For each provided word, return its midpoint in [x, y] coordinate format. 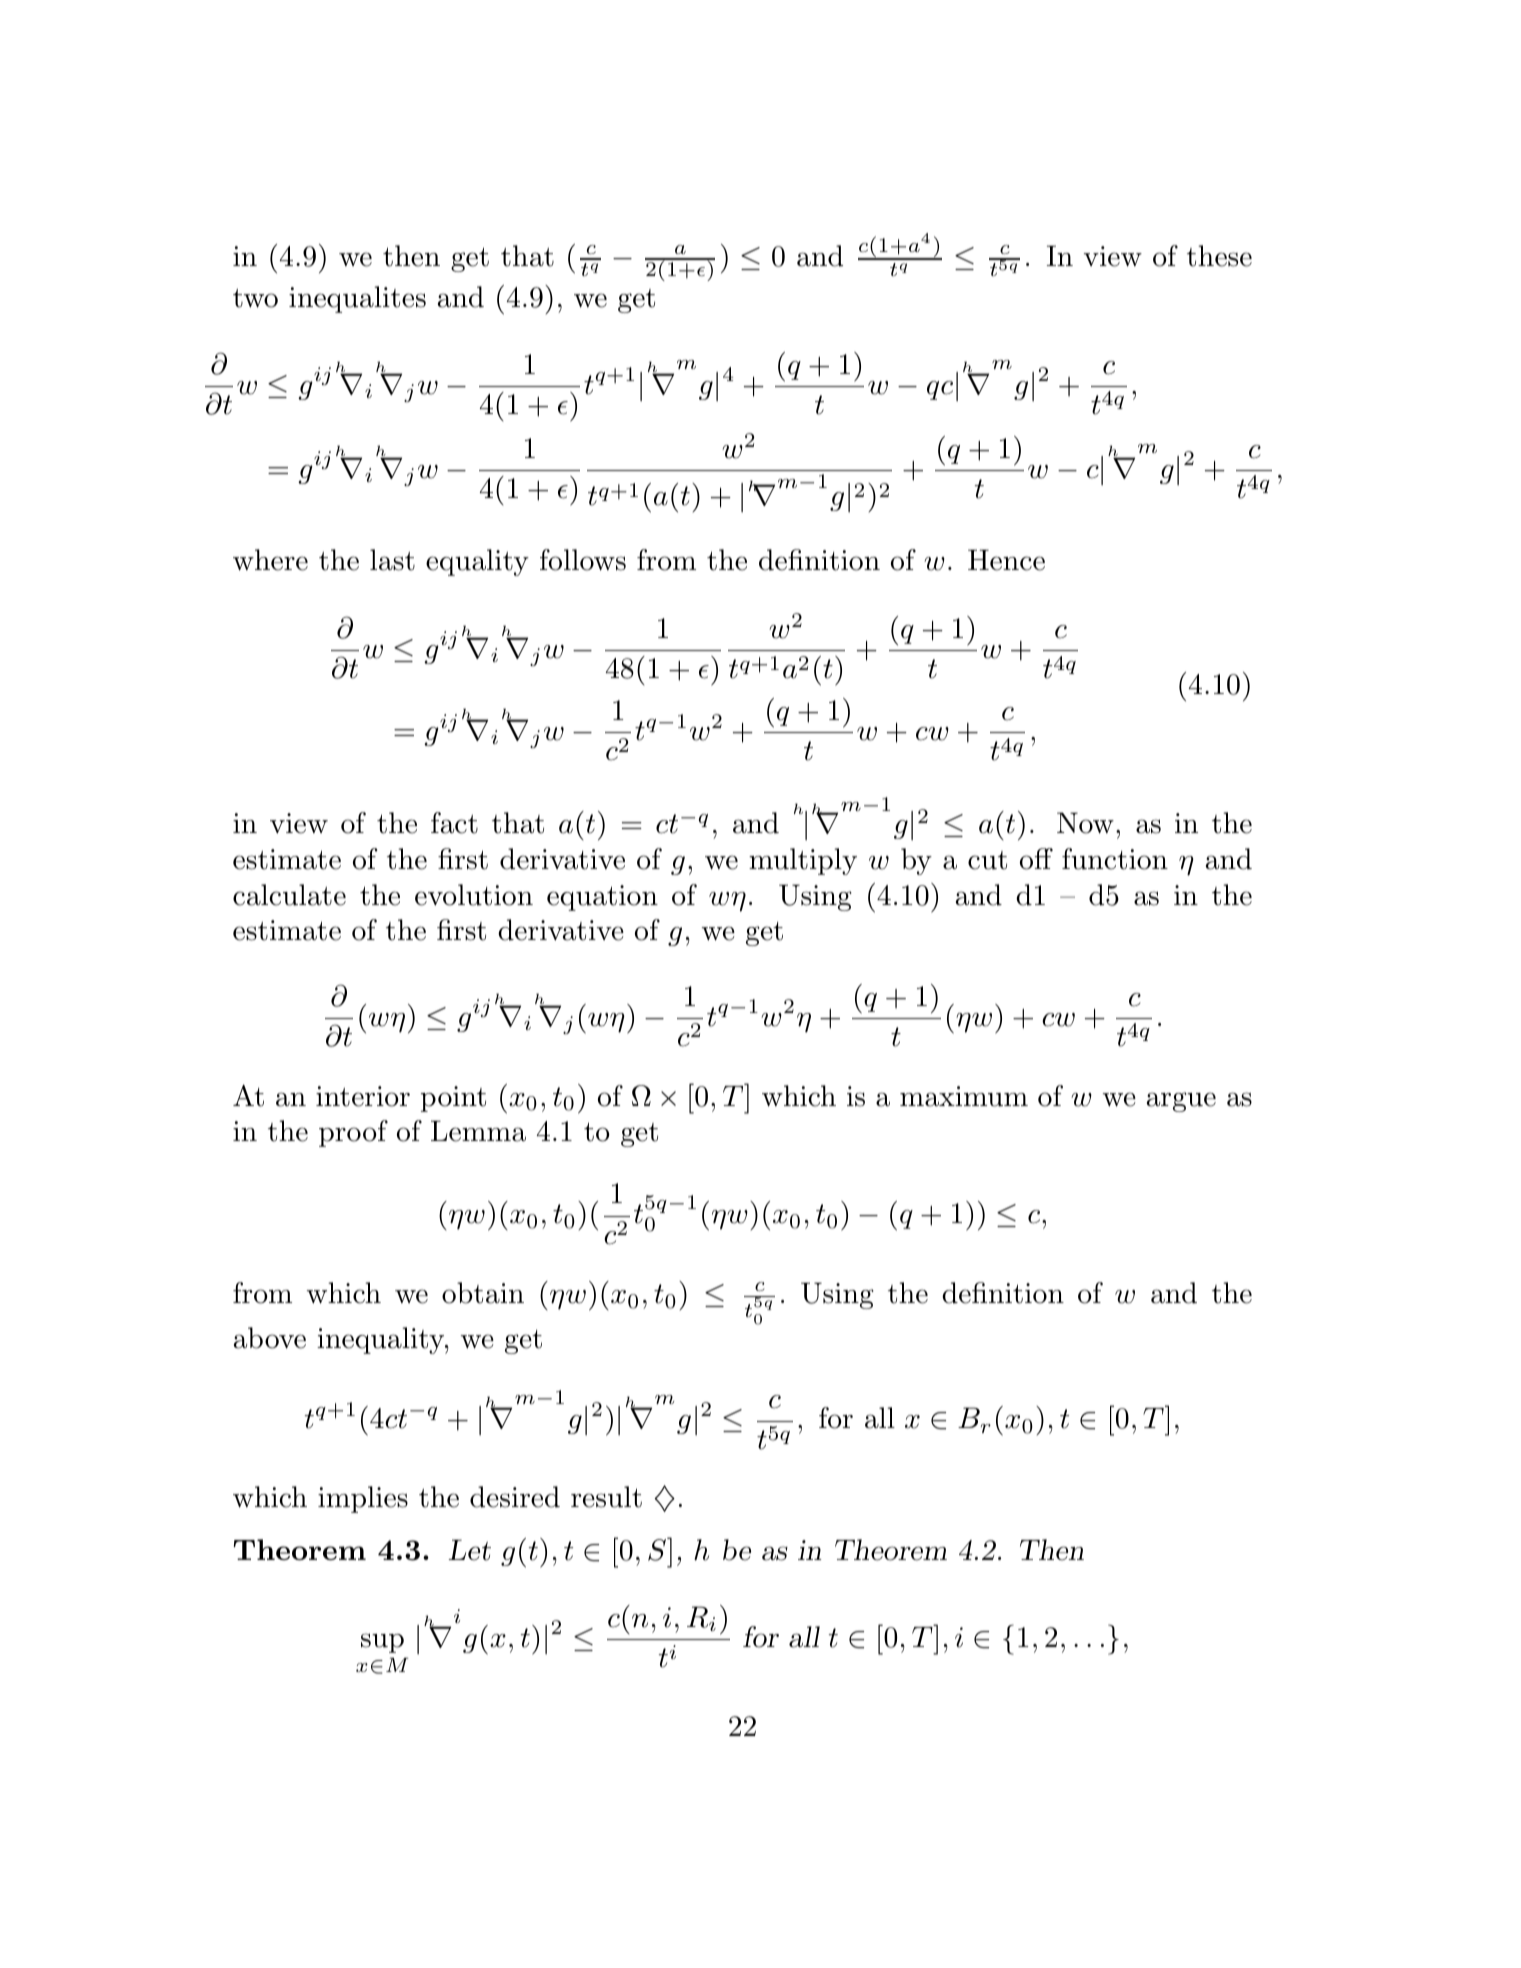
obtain [483, 1293]
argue [1181, 1102]
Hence [1006, 560]
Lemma [478, 1131]
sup [382, 1643]
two [255, 298]
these [1219, 256]
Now [1085, 823]
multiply [803, 861]
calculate [289, 895]
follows [583, 560]
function [1115, 859]
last [392, 560]
